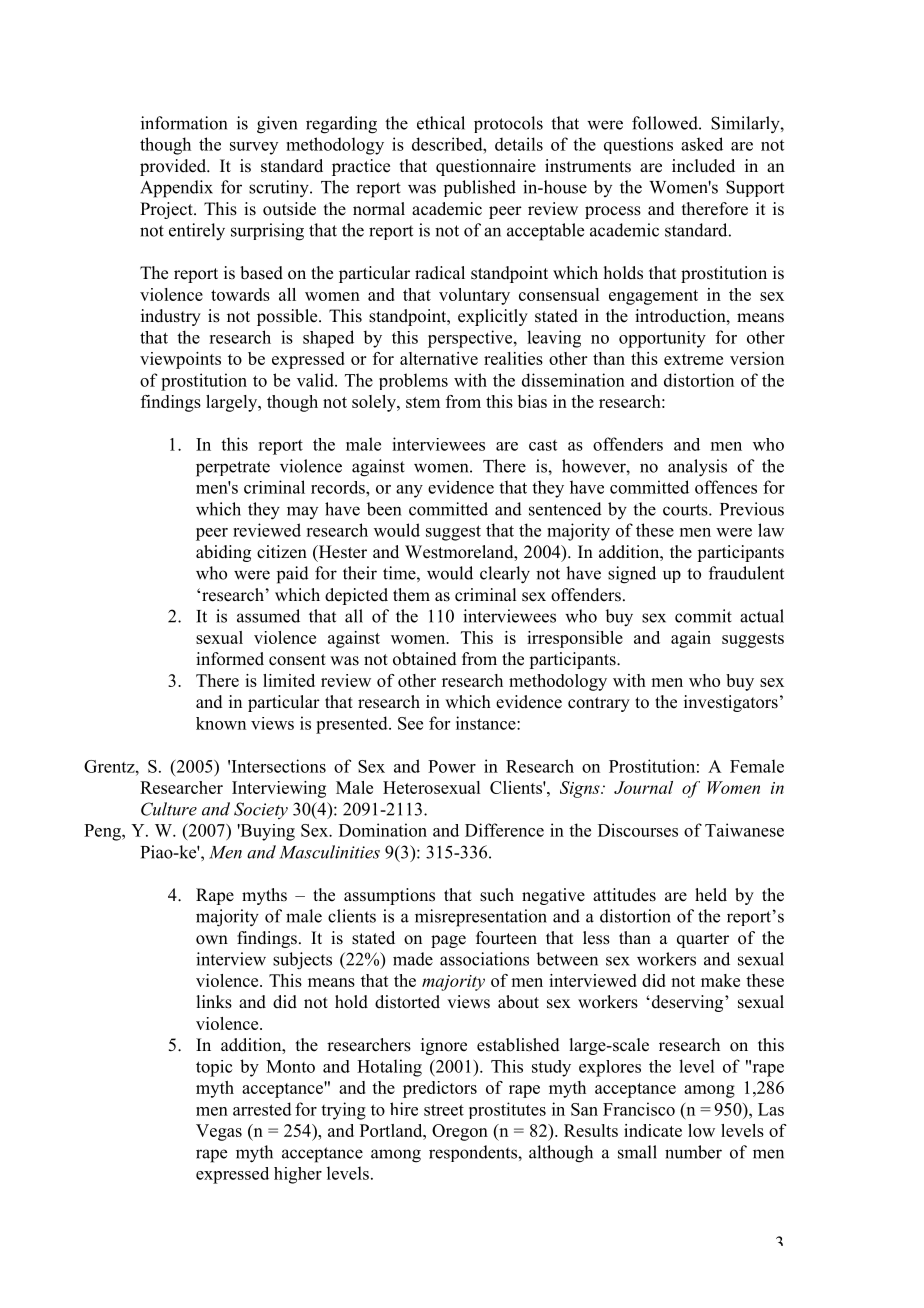 The image size is (924, 1308). I want to click on held, so click(711, 895).
